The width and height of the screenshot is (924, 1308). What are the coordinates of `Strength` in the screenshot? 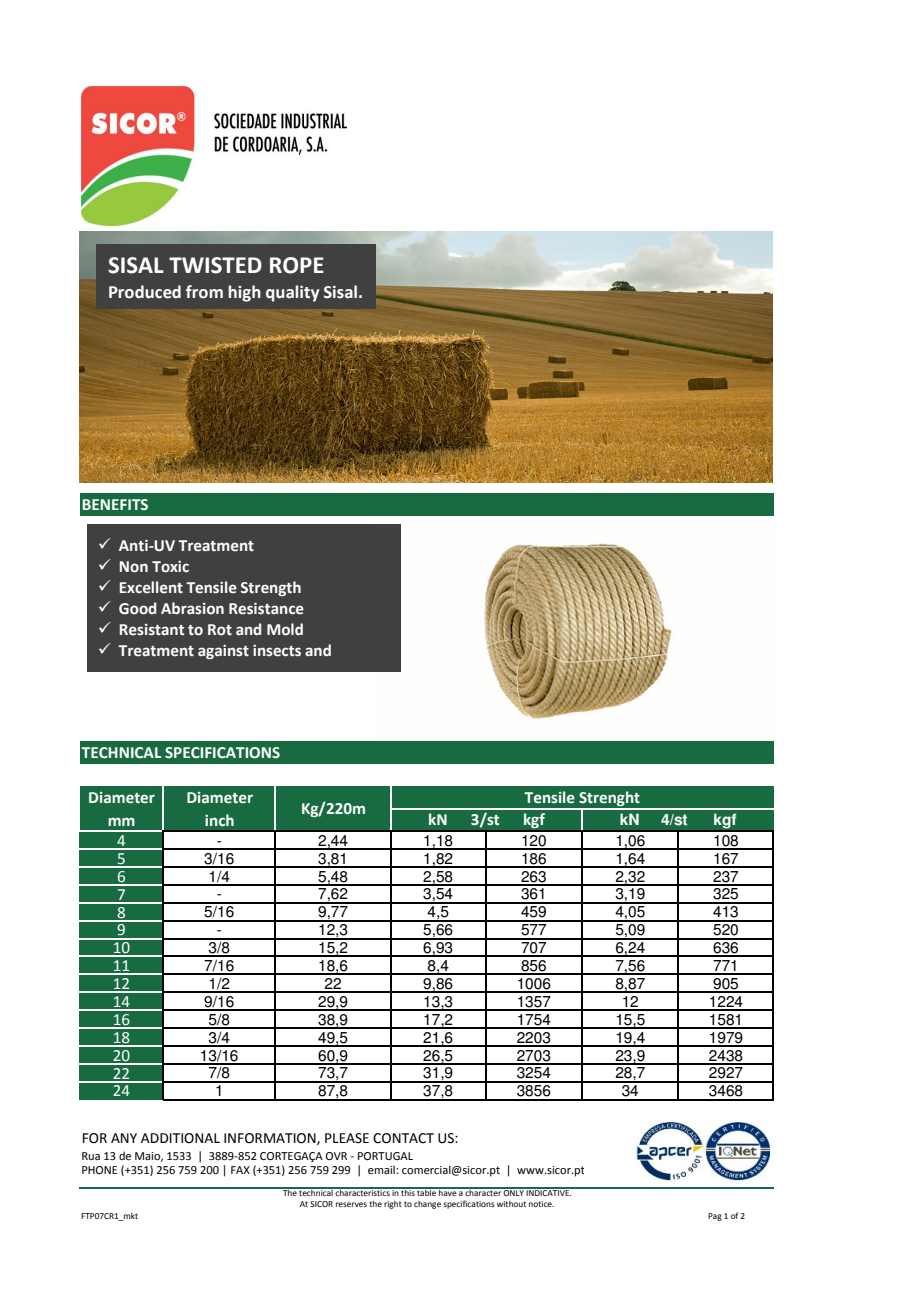 It's located at (271, 588).
